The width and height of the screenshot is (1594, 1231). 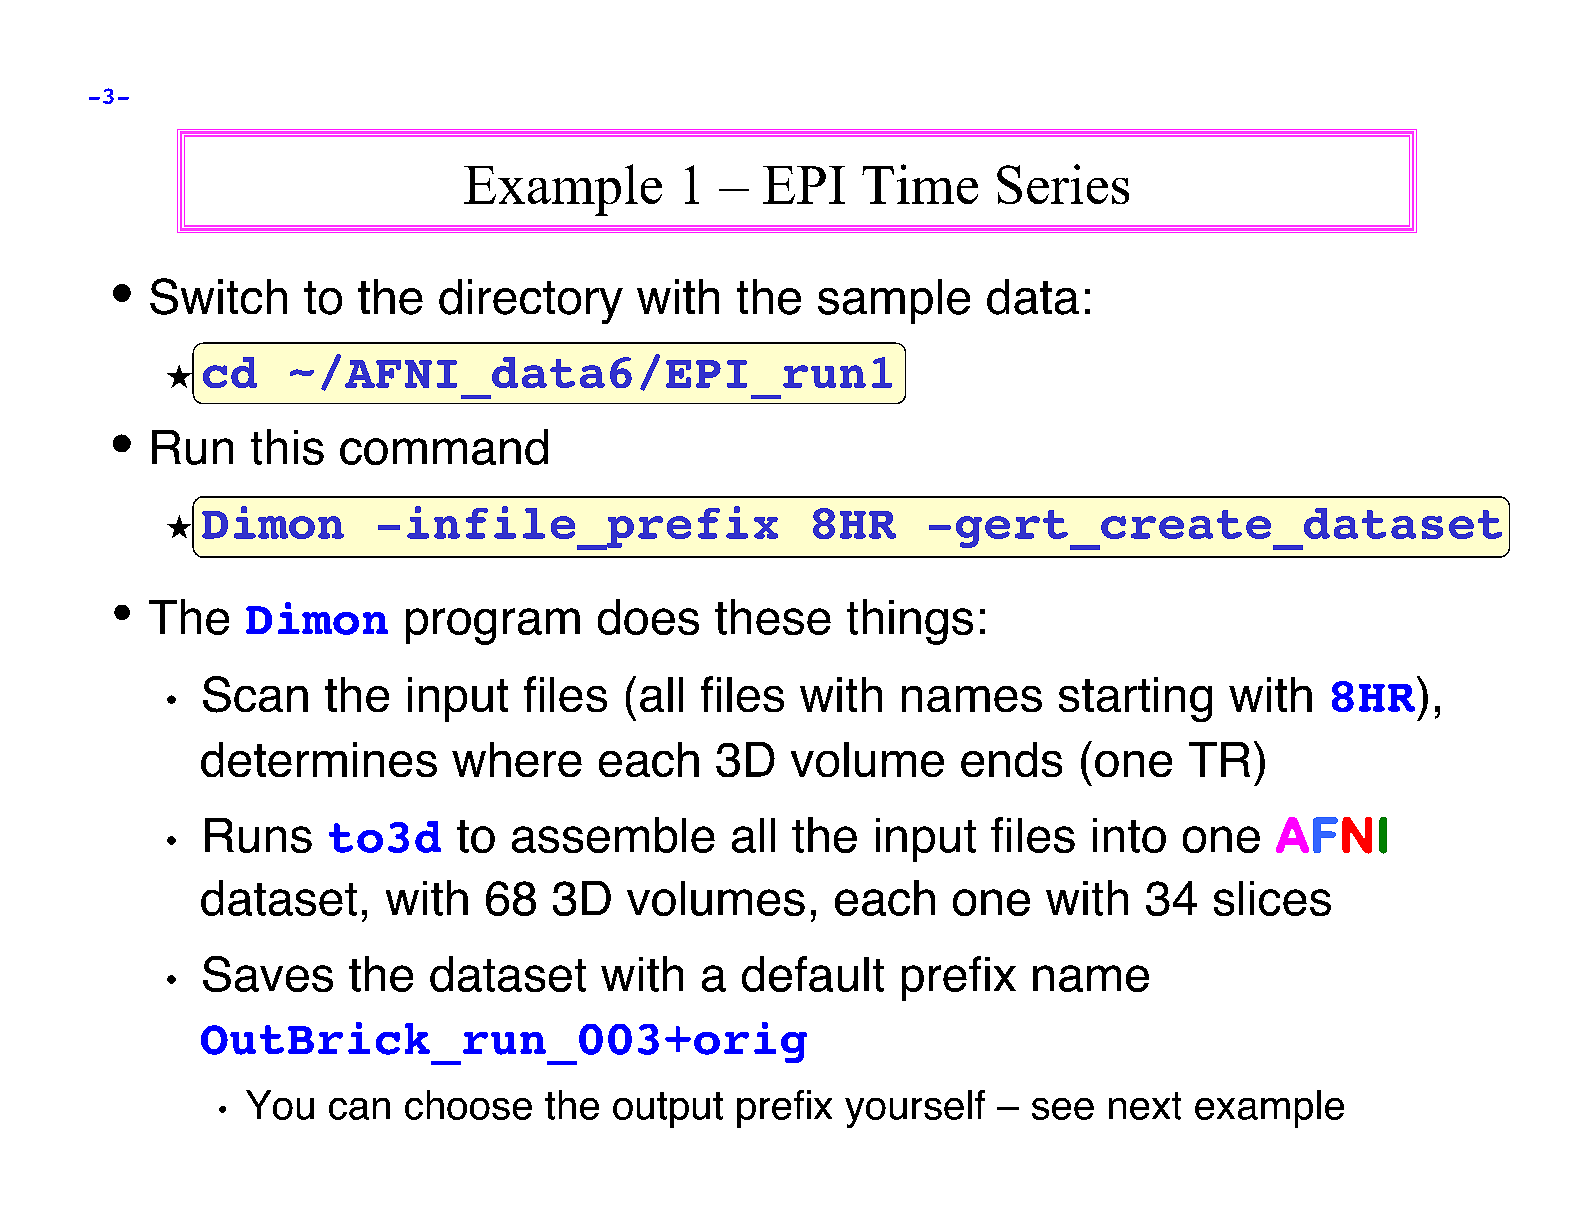 What do you see at coordinates (668, 1110) in the screenshot?
I see `output` at bounding box center [668, 1110].
